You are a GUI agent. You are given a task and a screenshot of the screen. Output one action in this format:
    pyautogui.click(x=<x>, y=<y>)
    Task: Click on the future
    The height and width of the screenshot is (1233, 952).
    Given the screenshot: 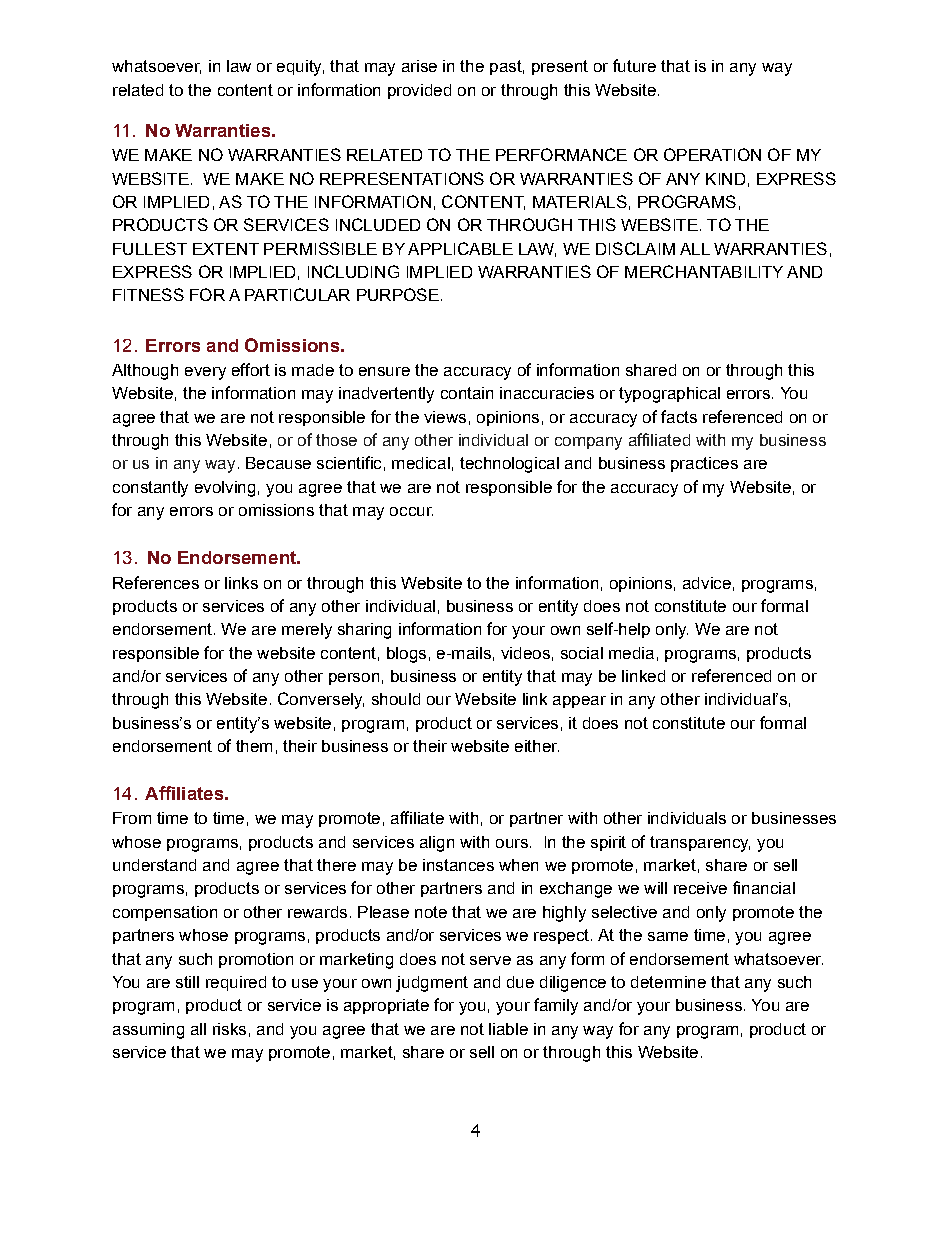 What is the action you would take?
    pyautogui.click(x=634, y=65)
